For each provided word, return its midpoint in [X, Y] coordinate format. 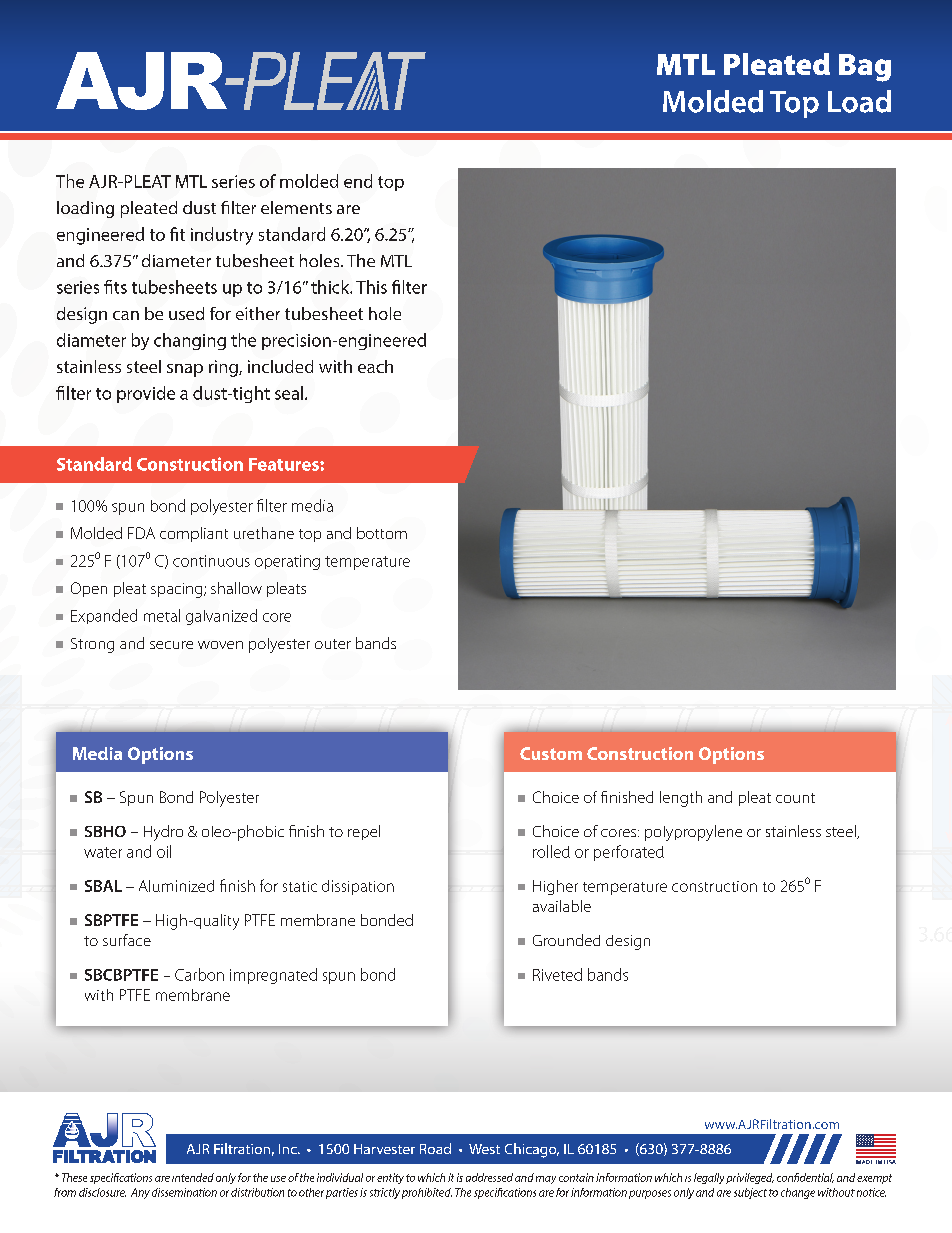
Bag [865, 68]
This [371, 287]
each [375, 366]
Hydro [163, 833]
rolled [551, 851]
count [795, 798]
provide [146, 394]
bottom [382, 533]
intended [193, 1177]
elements [296, 207]
